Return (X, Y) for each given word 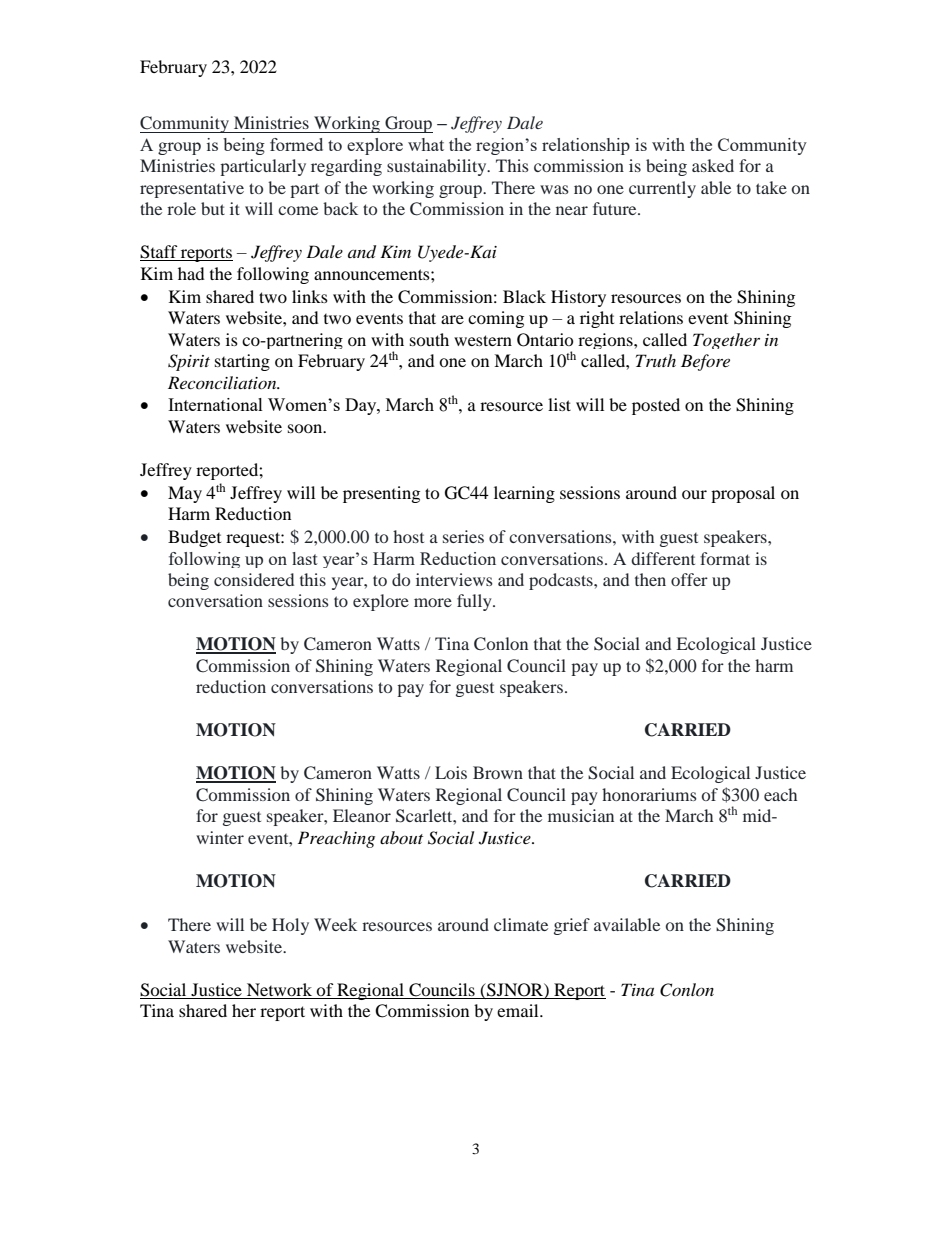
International (215, 404)
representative (192, 189)
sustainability (438, 167)
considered (254, 579)
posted (656, 406)
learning (524, 494)
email (519, 1010)
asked (713, 165)
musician (581, 815)
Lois (451, 772)
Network (279, 989)
